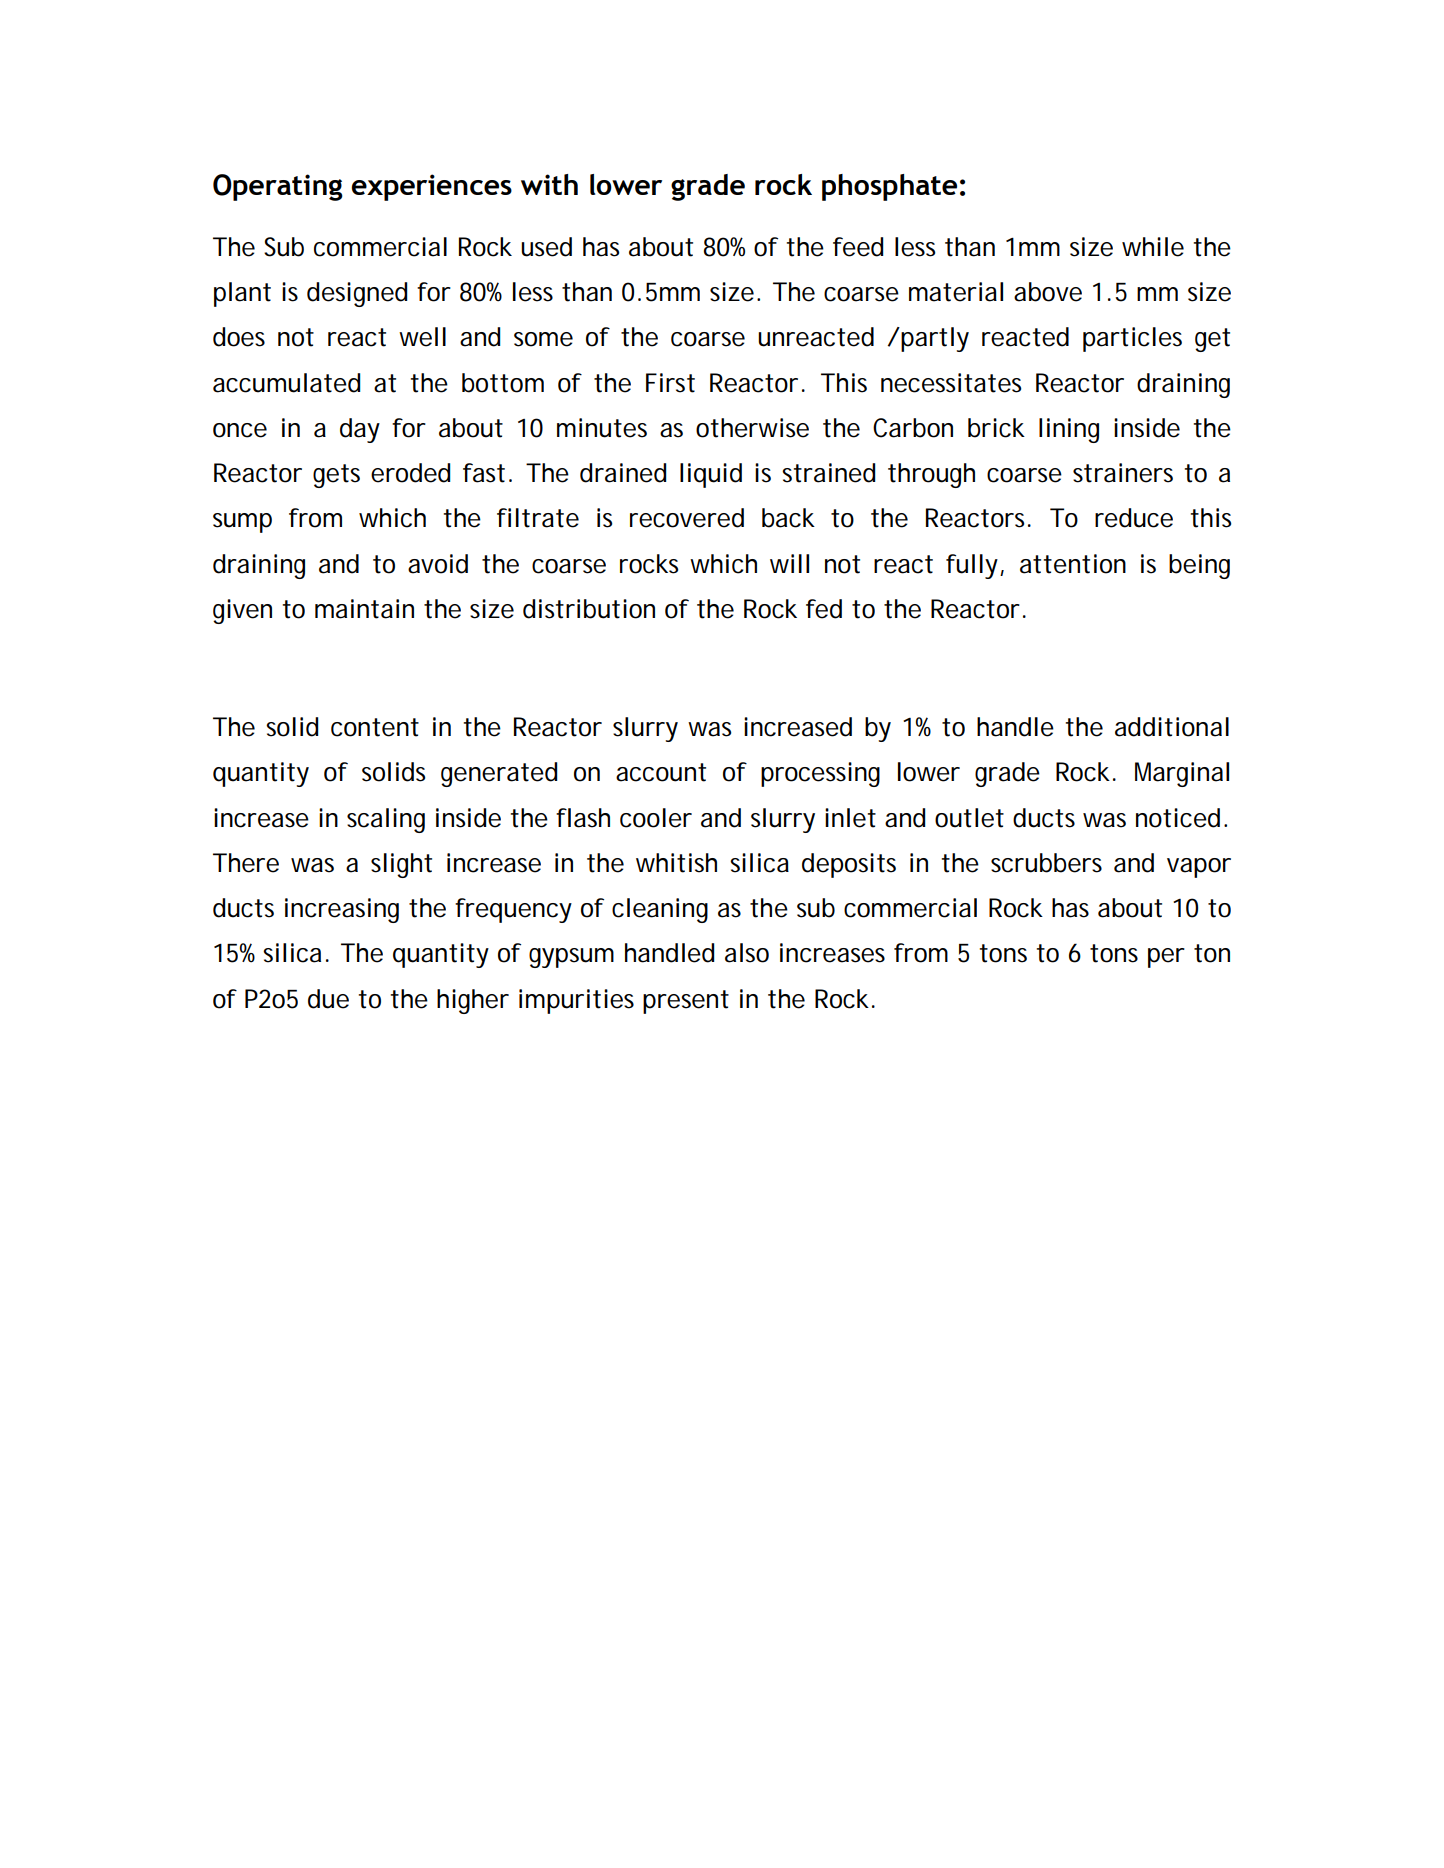 The width and height of the screenshot is (1444, 1868). I want to click on content, so click(375, 727).
